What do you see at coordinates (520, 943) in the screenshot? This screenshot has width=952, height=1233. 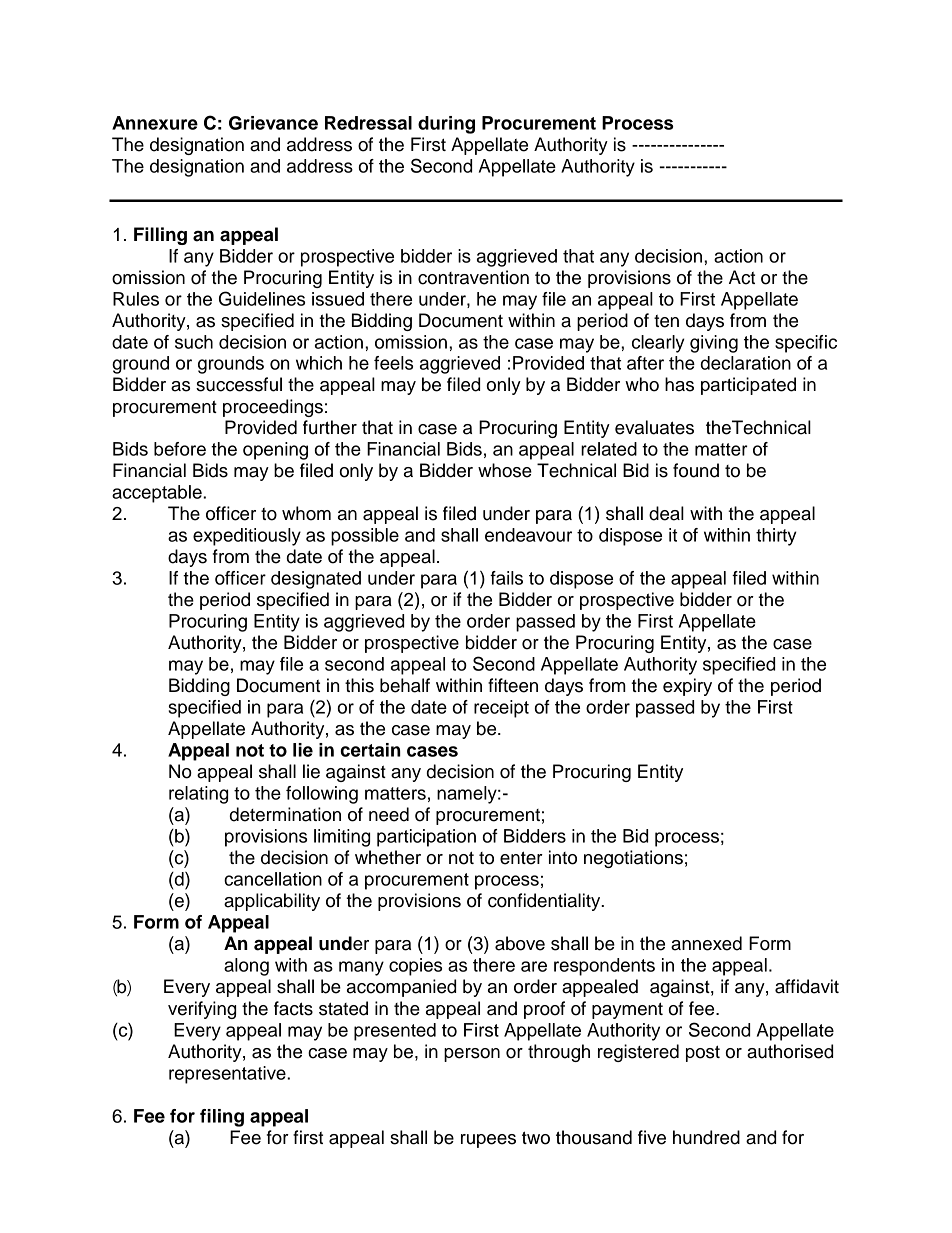 I see `above` at bounding box center [520, 943].
